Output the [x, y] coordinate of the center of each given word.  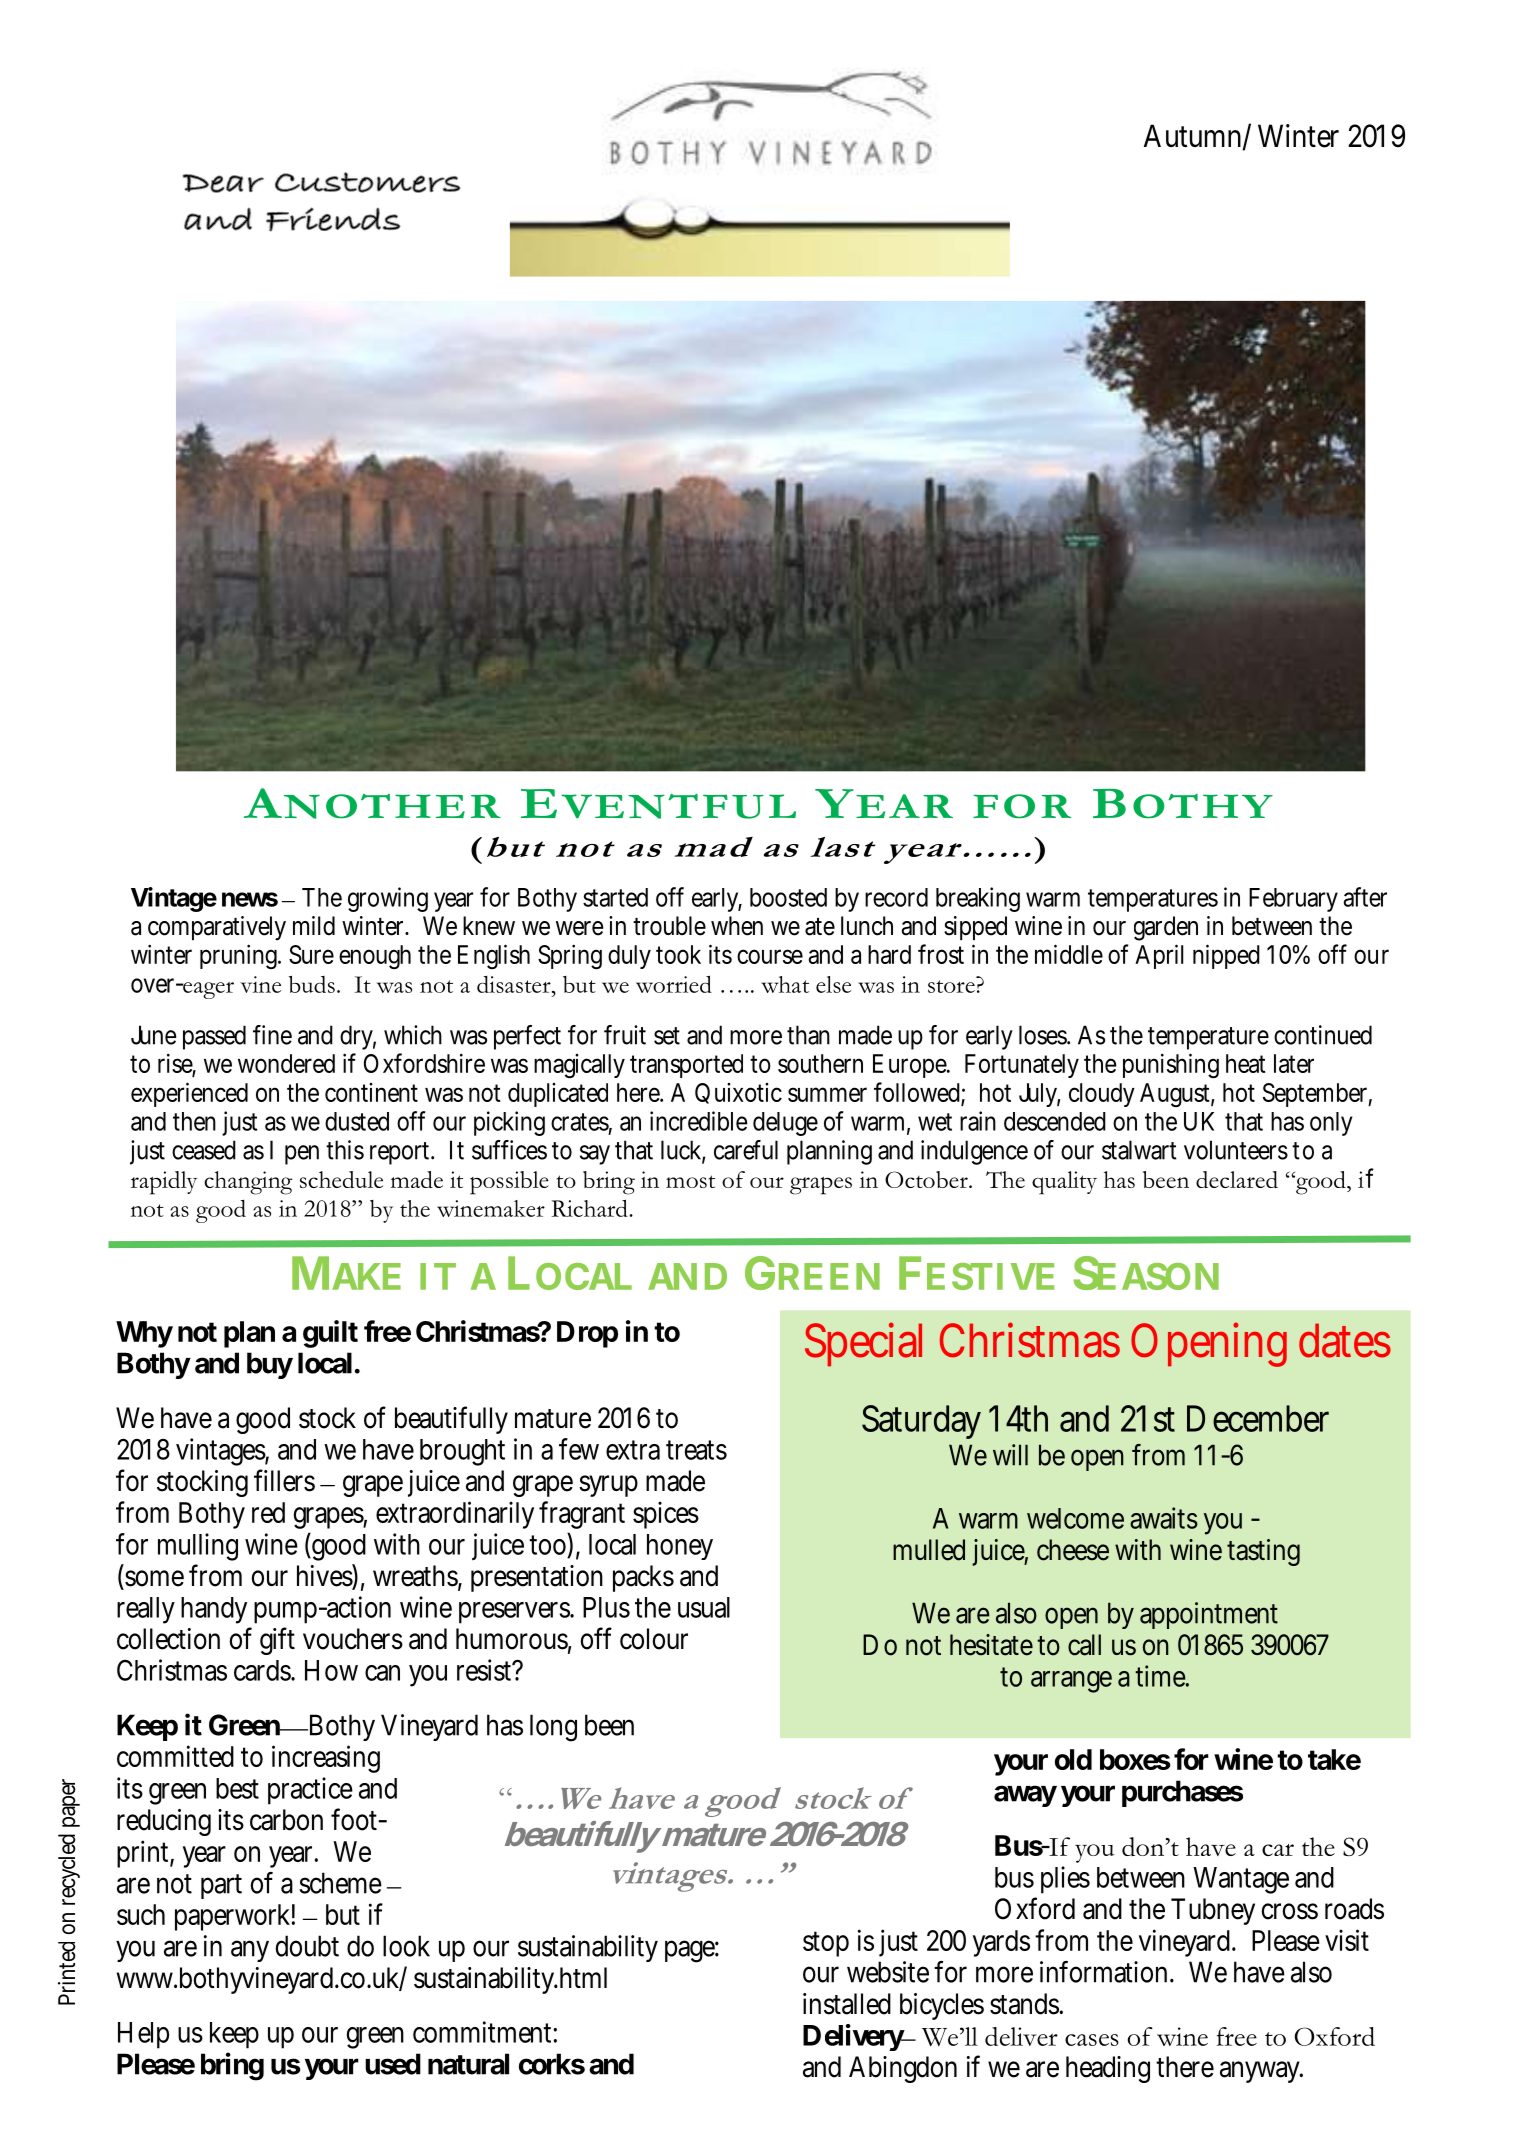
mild [314, 926]
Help [143, 2035]
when [737, 926]
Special [863, 1344]
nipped [1226, 956]
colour [654, 1639]
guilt [330, 1334]
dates [1345, 1340]
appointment [1209, 1615]
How [331, 1670]
